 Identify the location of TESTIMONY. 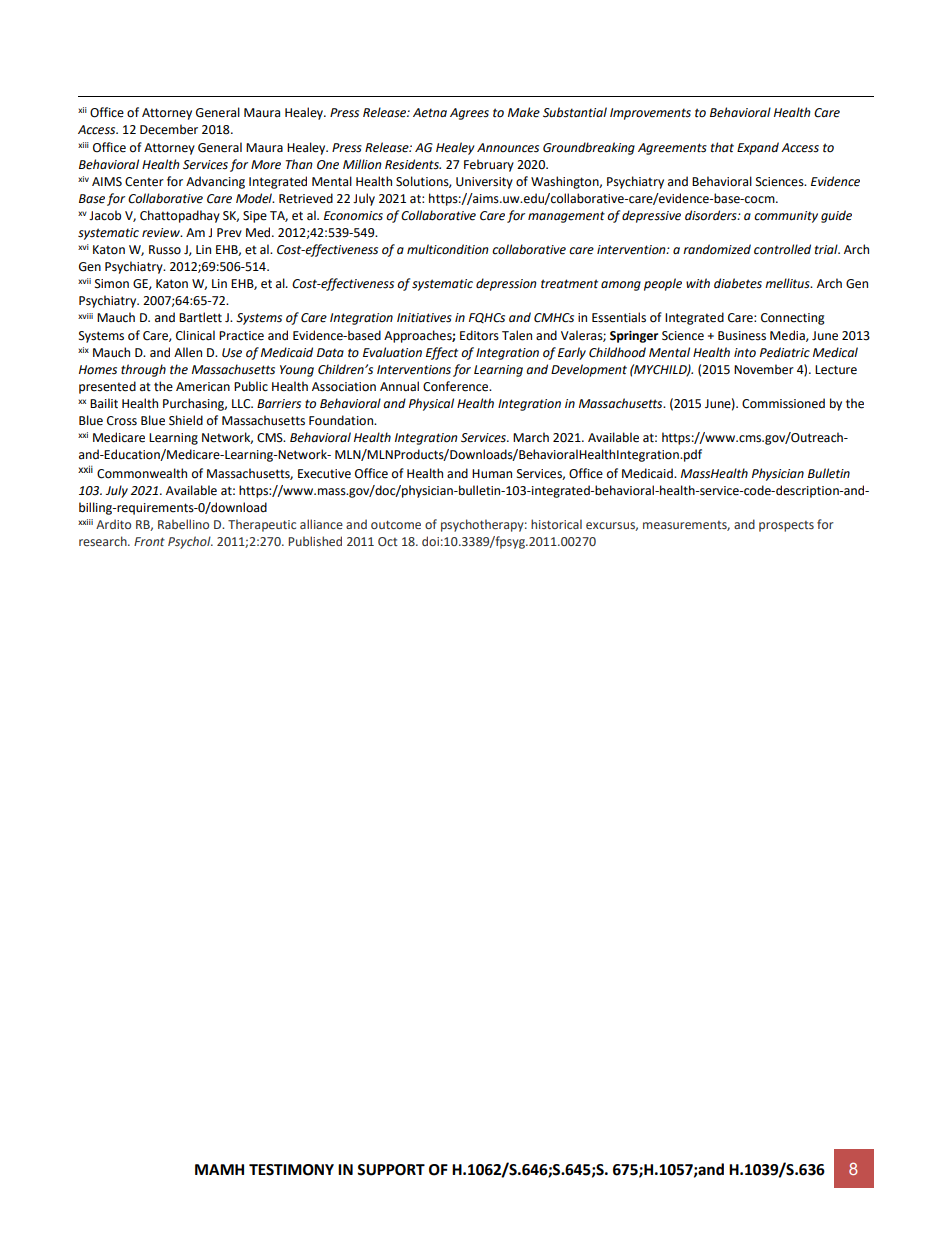
(291, 1170).
